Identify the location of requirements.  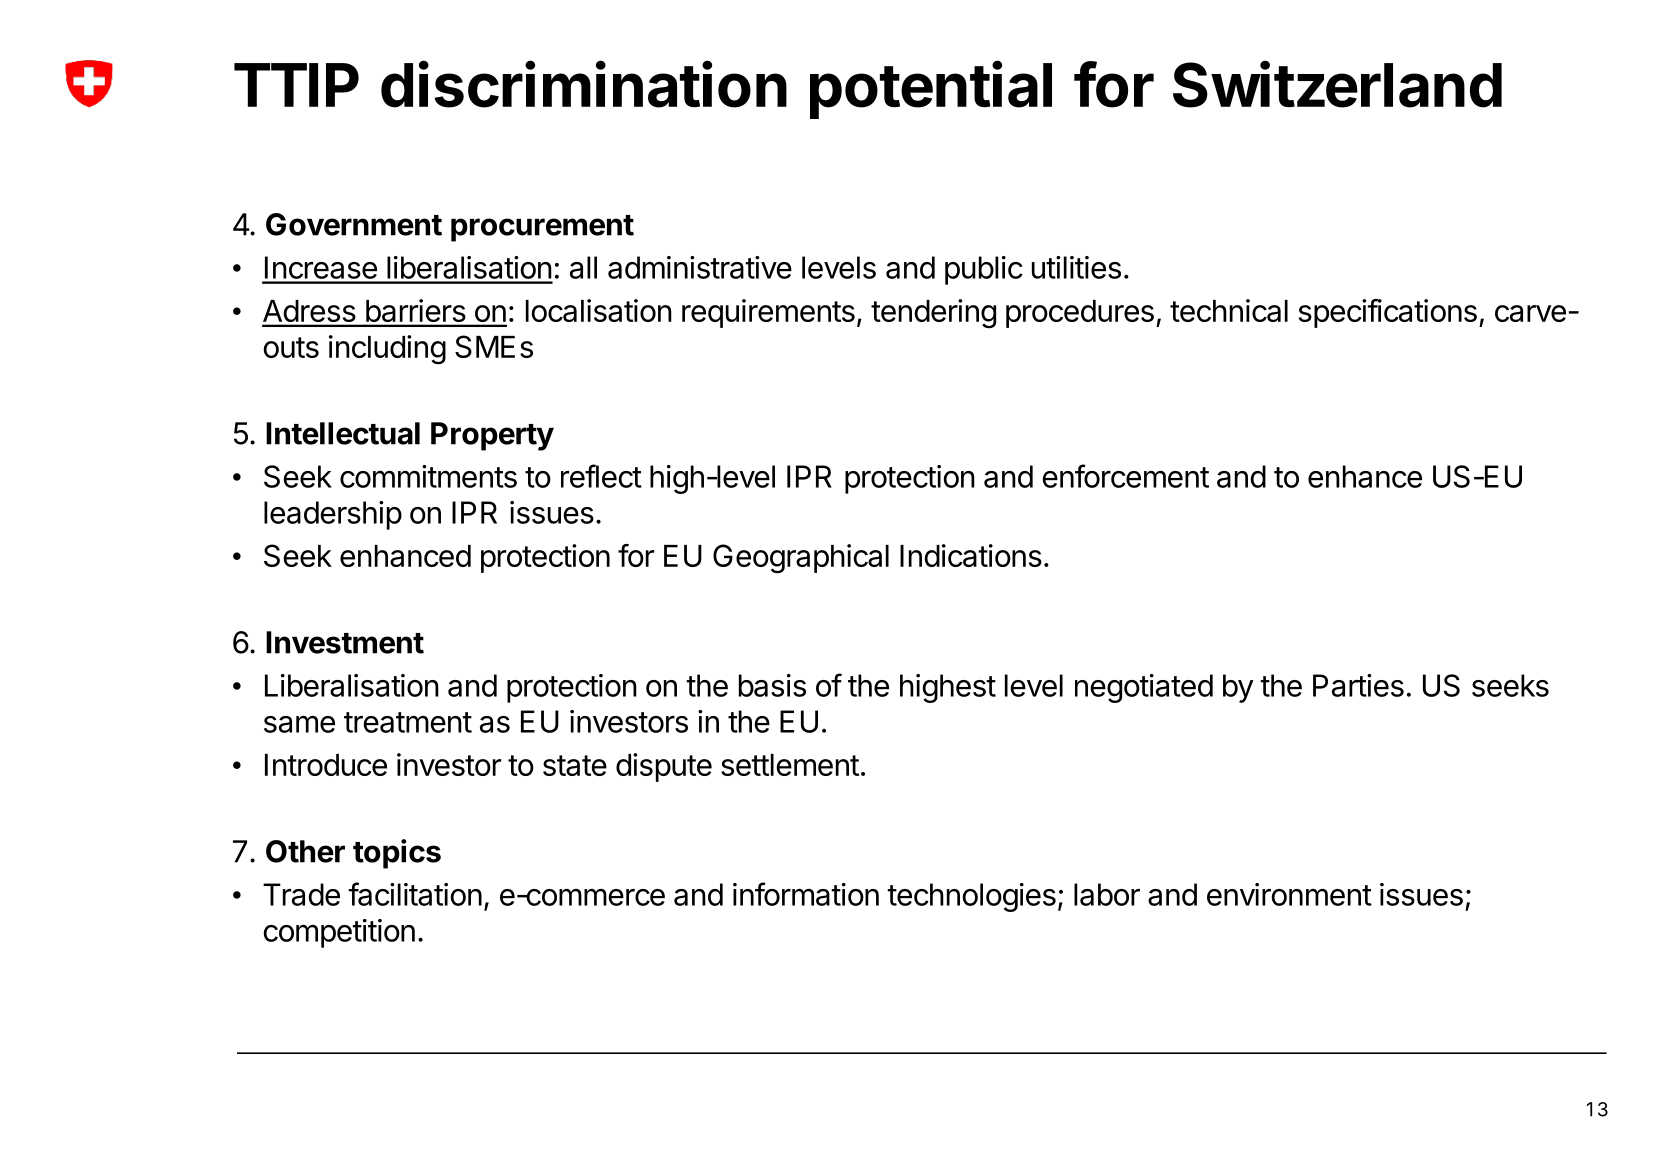
(768, 313).
